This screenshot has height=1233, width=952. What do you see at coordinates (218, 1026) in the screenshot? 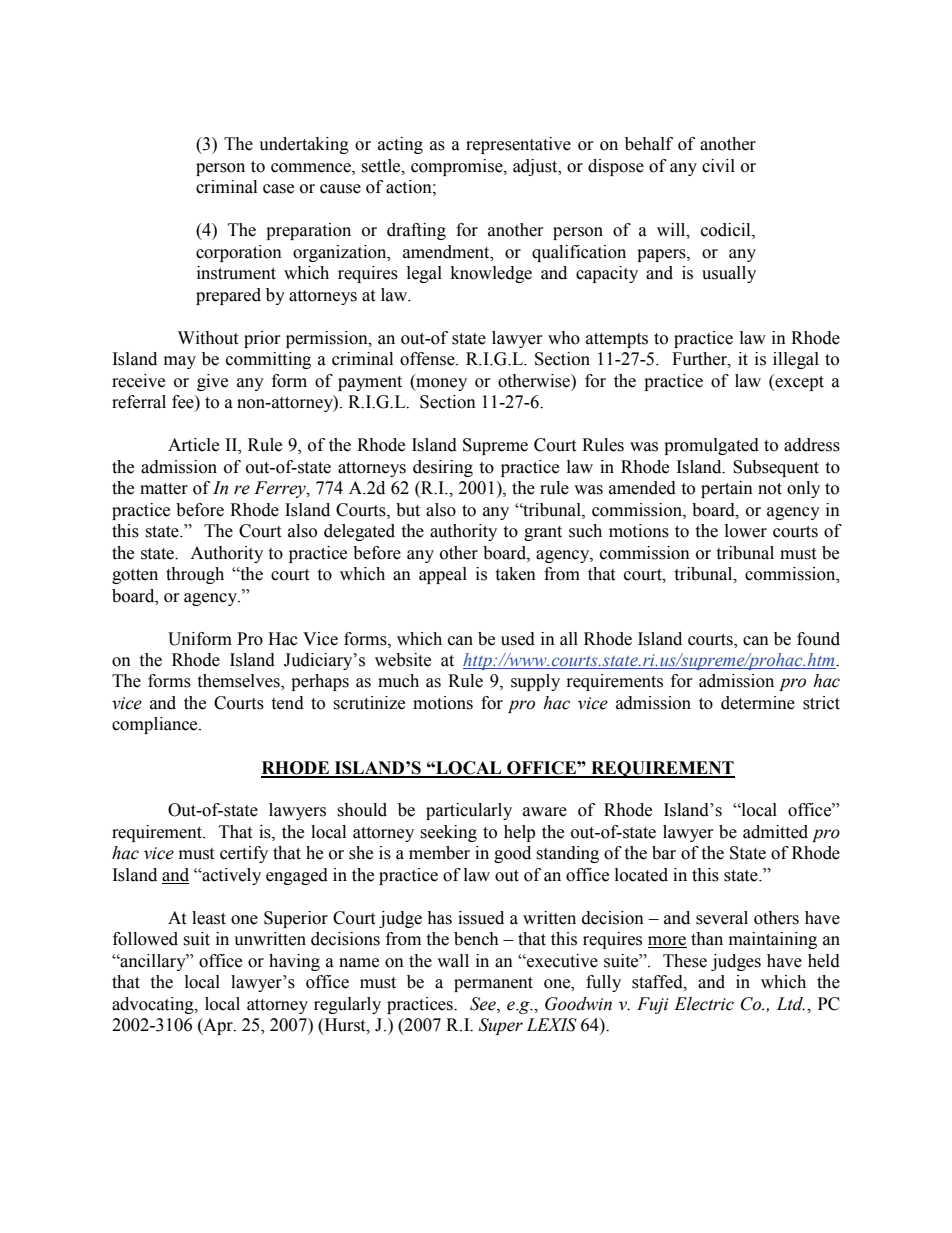
I see `Apr` at bounding box center [218, 1026].
